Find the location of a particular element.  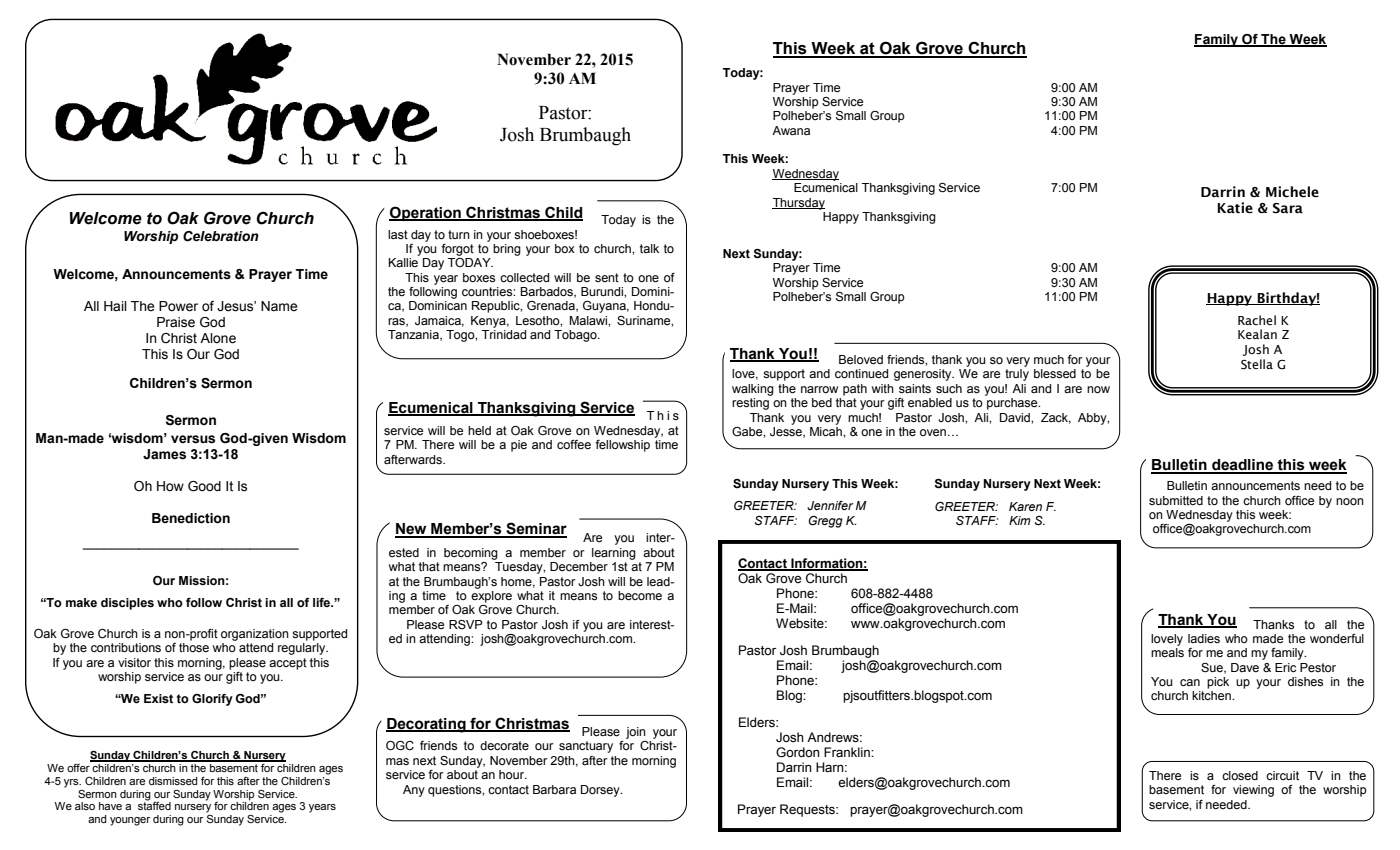

submitted is located at coordinates (1176, 500).
